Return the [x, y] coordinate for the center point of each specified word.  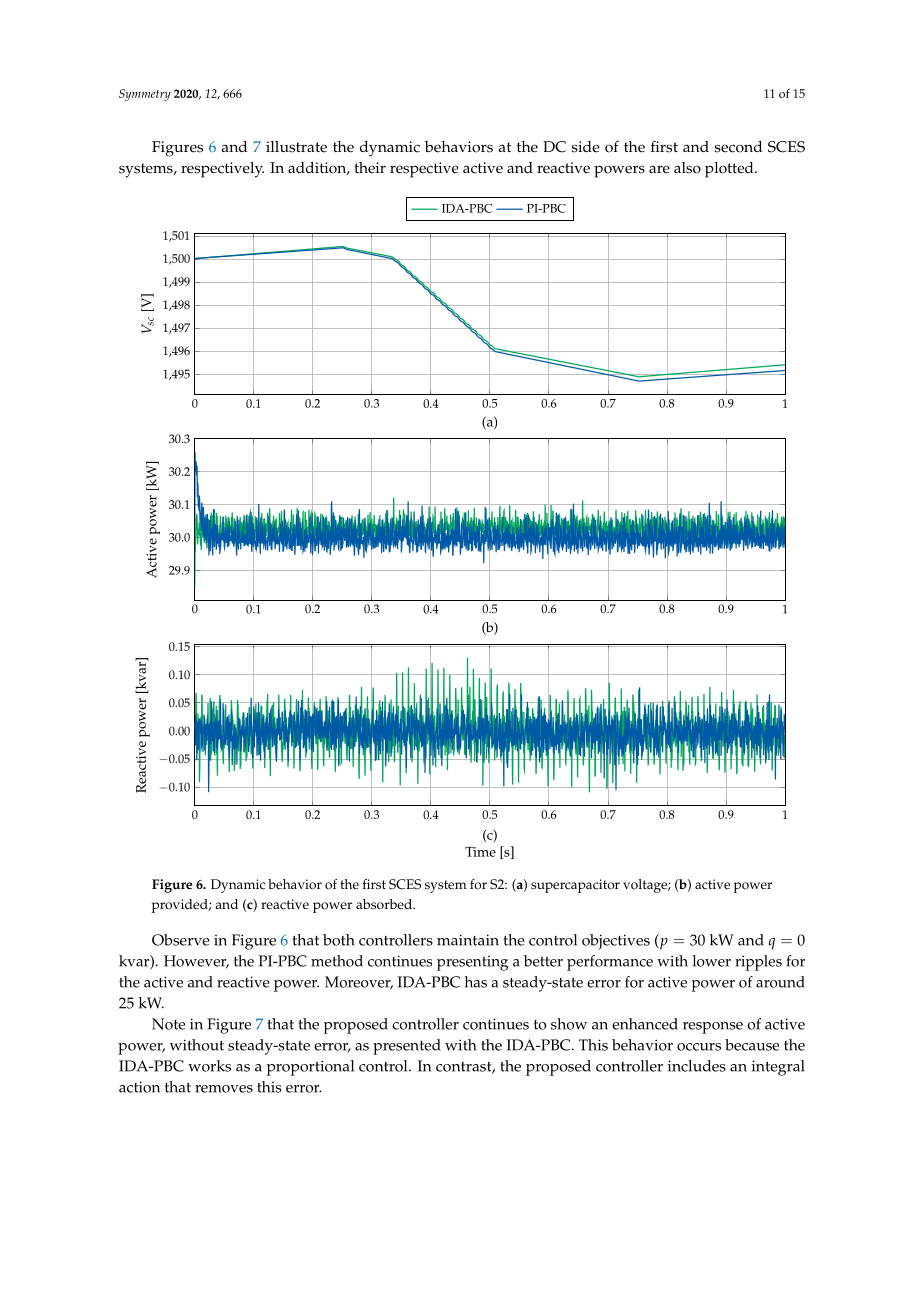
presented [407, 1047]
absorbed [385, 904]
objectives [616, 942]
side [585, 147]
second [738, 147]
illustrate [296, 147]
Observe [181, 940]
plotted [730, 170]
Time [480, 852]
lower [712, 961]
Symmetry [145, 95]
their [370, 168]
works [209, 1066]
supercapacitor [575, 886]
